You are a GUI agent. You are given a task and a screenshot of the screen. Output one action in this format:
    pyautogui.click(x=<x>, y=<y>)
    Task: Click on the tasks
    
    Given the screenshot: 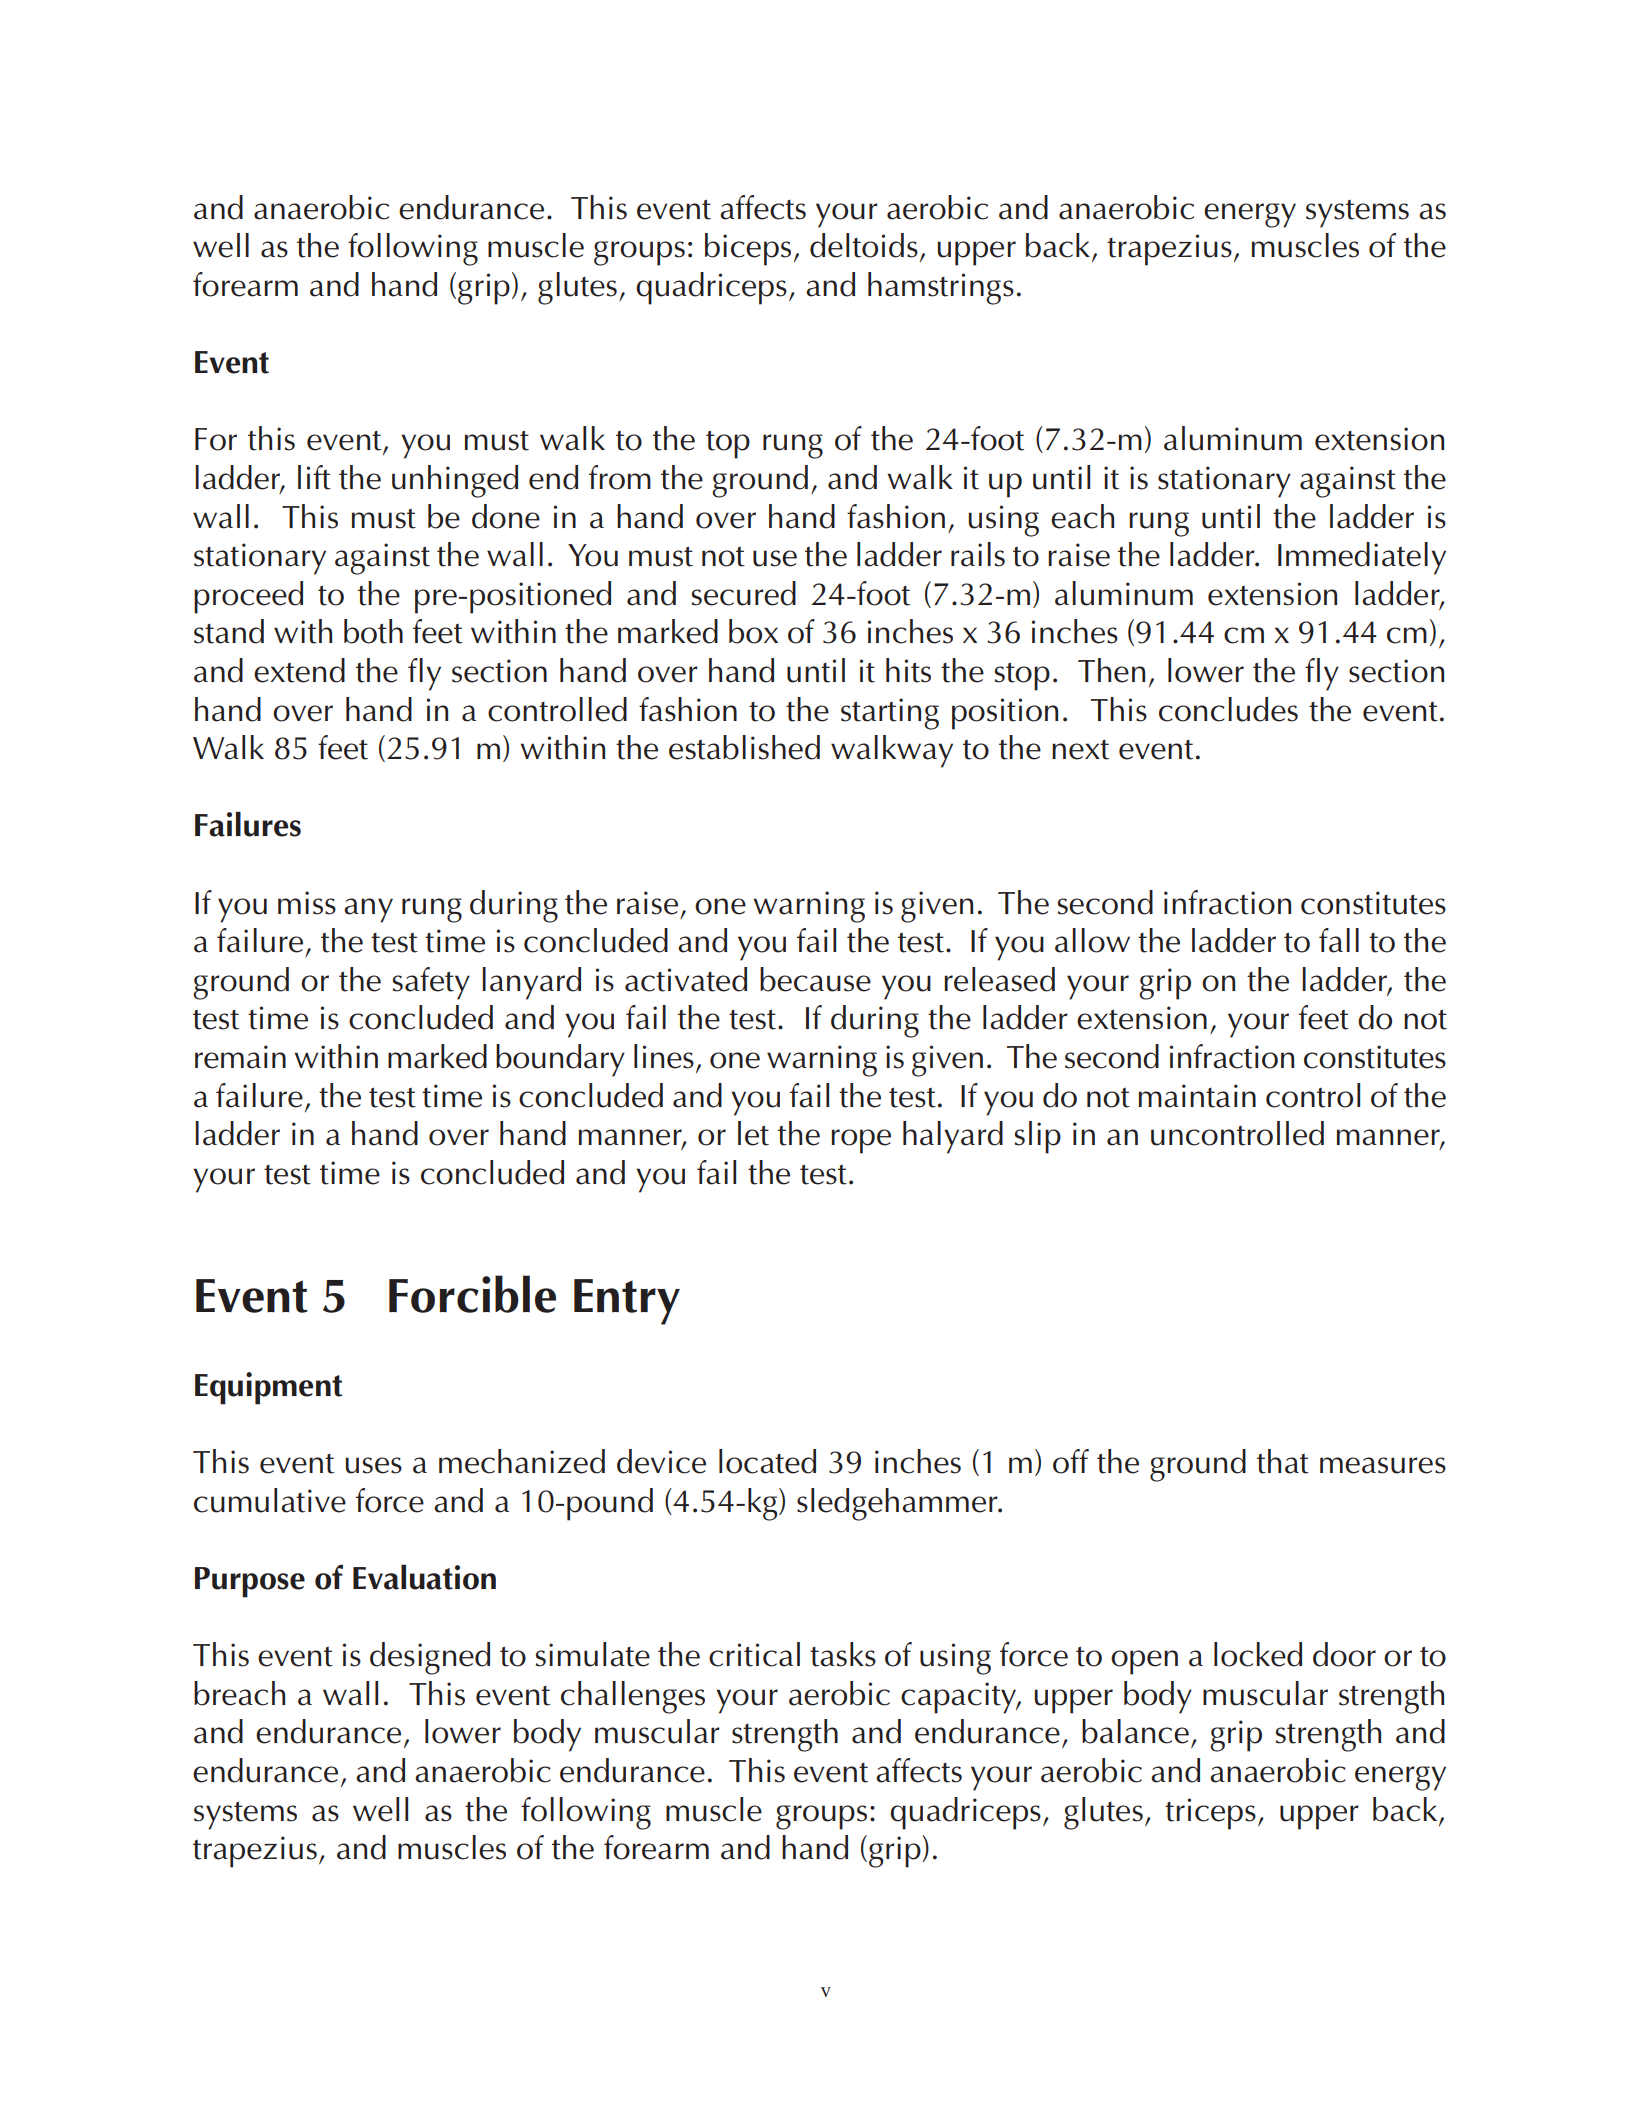 What is the action you would take?
    pyautogui.click(x=843, y=1654)
